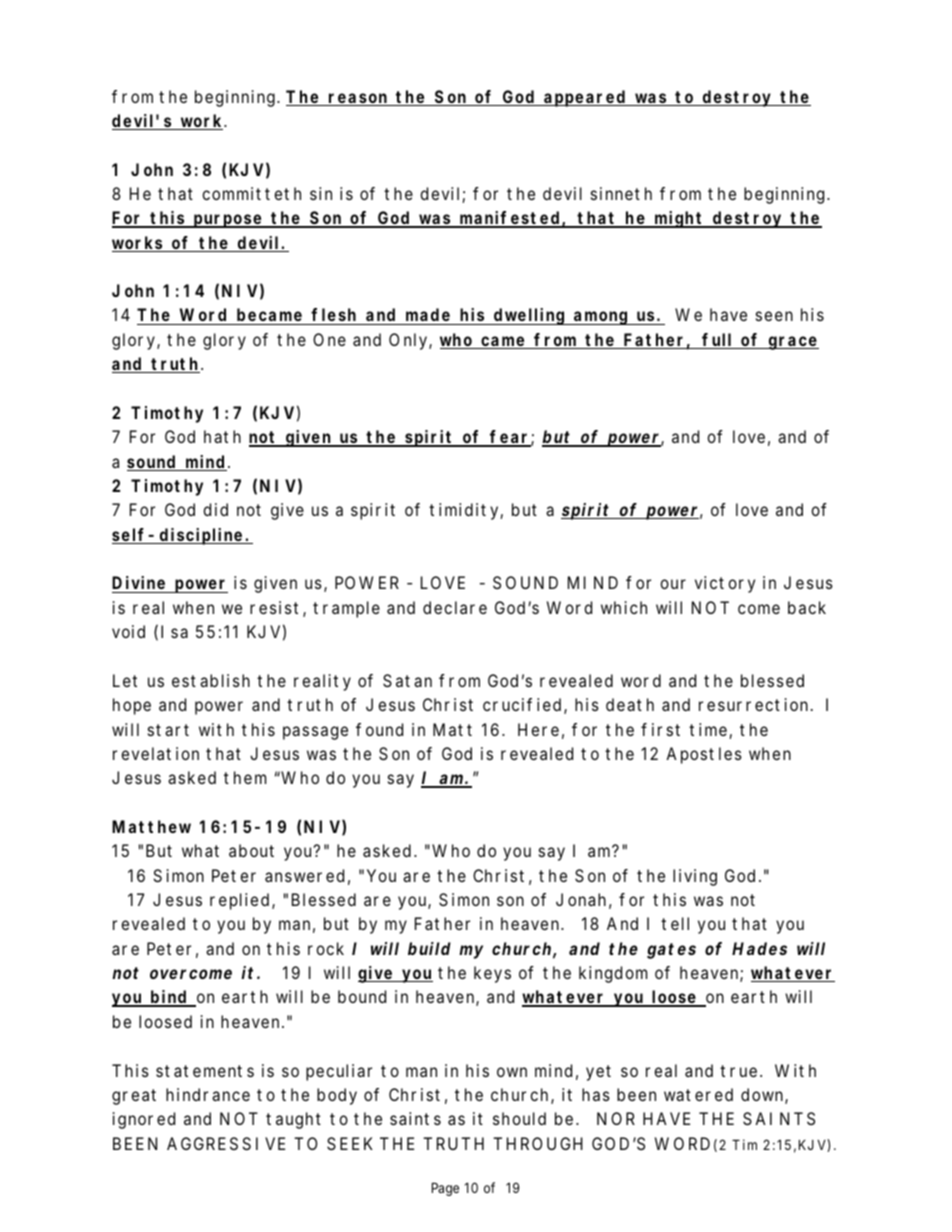 Image resolution: width=952 pixels, height=1232 pixels. What do you see at coordinates (228, 221) in the screenshot?
I see `purpose` at bounding box center [228, 221].
